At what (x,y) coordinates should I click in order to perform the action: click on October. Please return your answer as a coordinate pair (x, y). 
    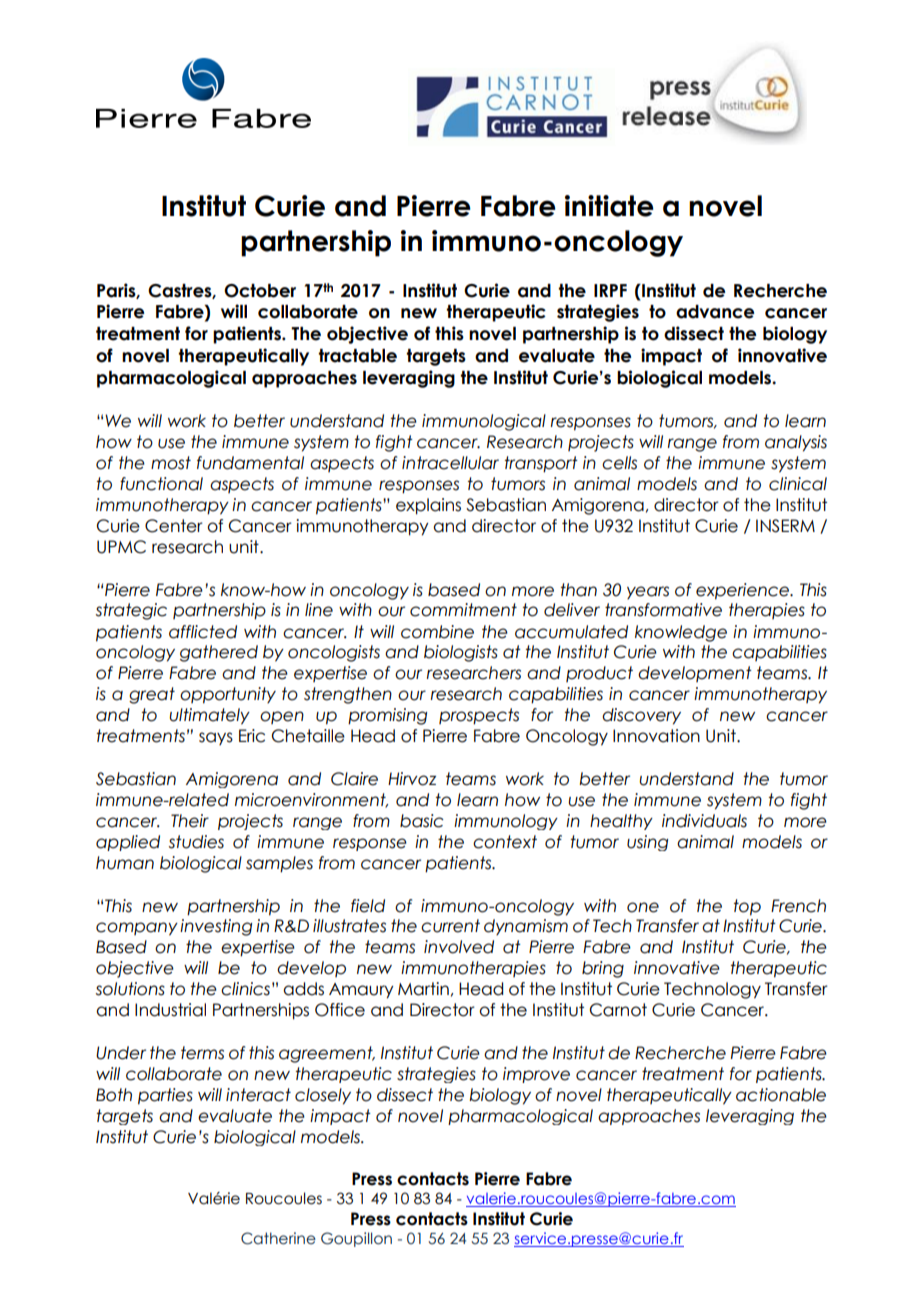
    Looking at the image, I should click on (260, 291).
